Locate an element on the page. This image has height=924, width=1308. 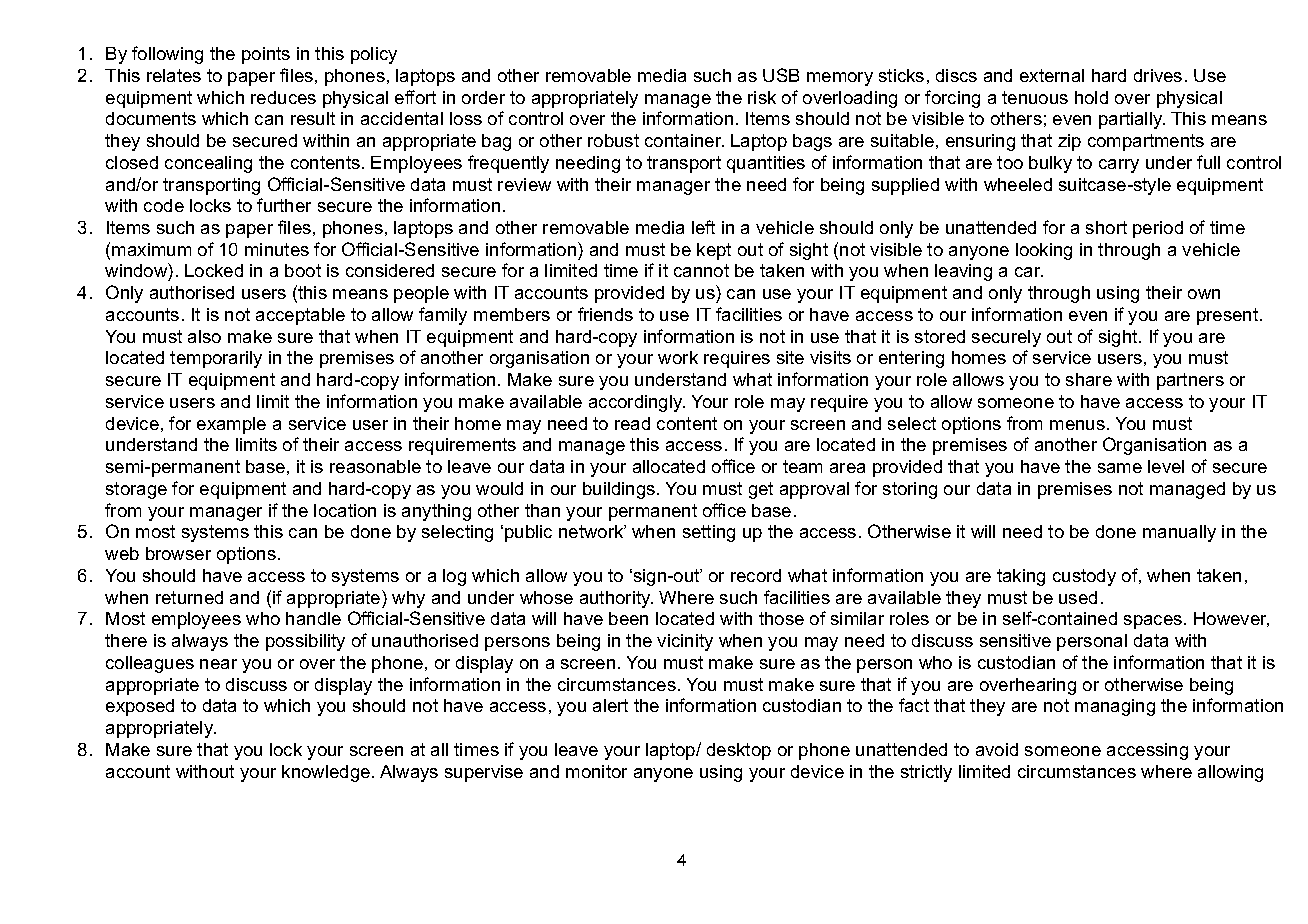
custody is located at coordinates (1084, 577).
